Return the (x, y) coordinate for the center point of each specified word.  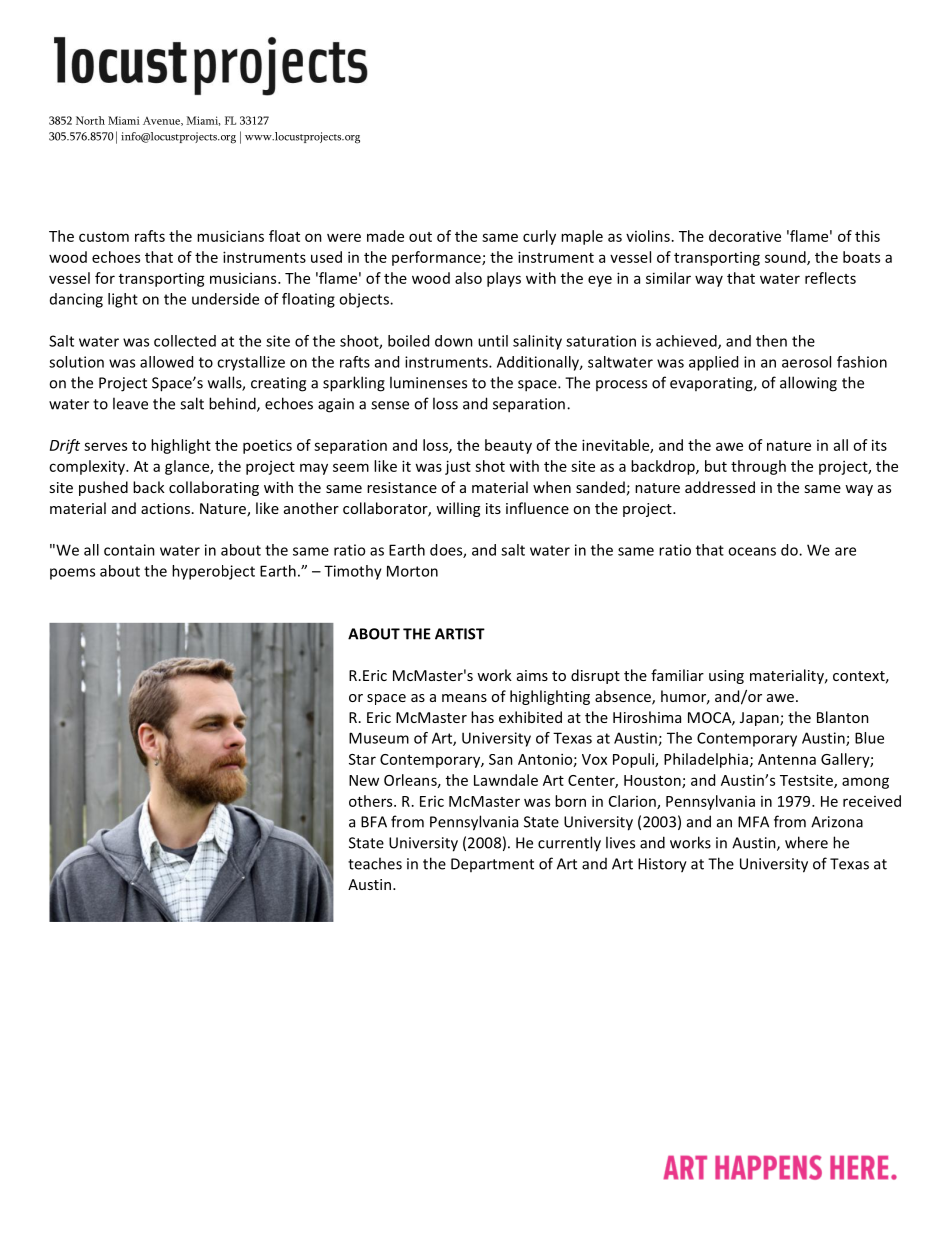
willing (458, 509)
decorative (745, 236)
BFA (374, 822)
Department (492, 865)
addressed (720, 487)
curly (539, 237)
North (90, 120)
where (806, 842)
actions (165, 508)
